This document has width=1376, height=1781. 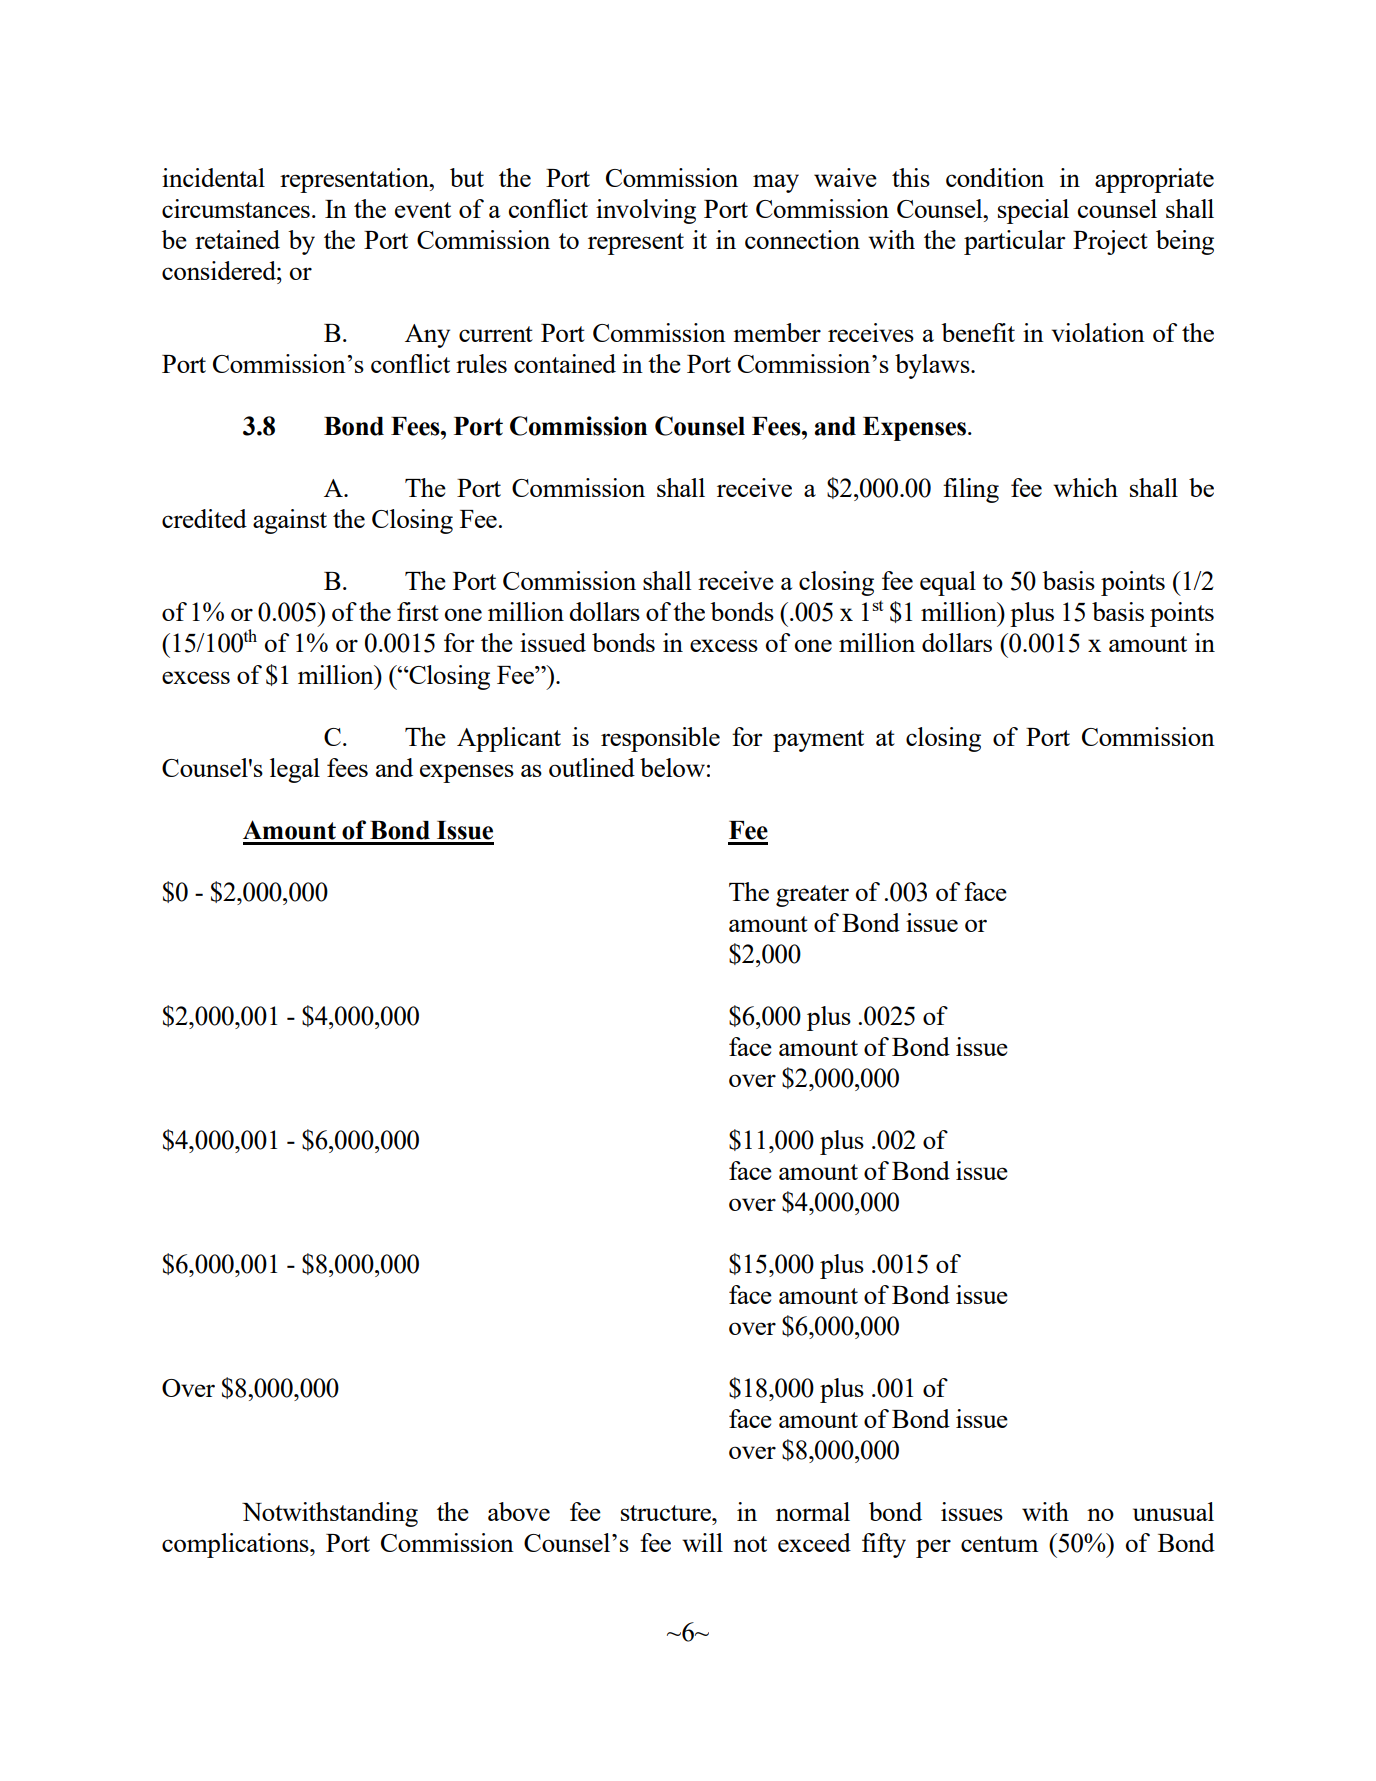 What do you see at coordinates (646, 211) in the document?
I see `involving` at bounding box center [646, 211].
